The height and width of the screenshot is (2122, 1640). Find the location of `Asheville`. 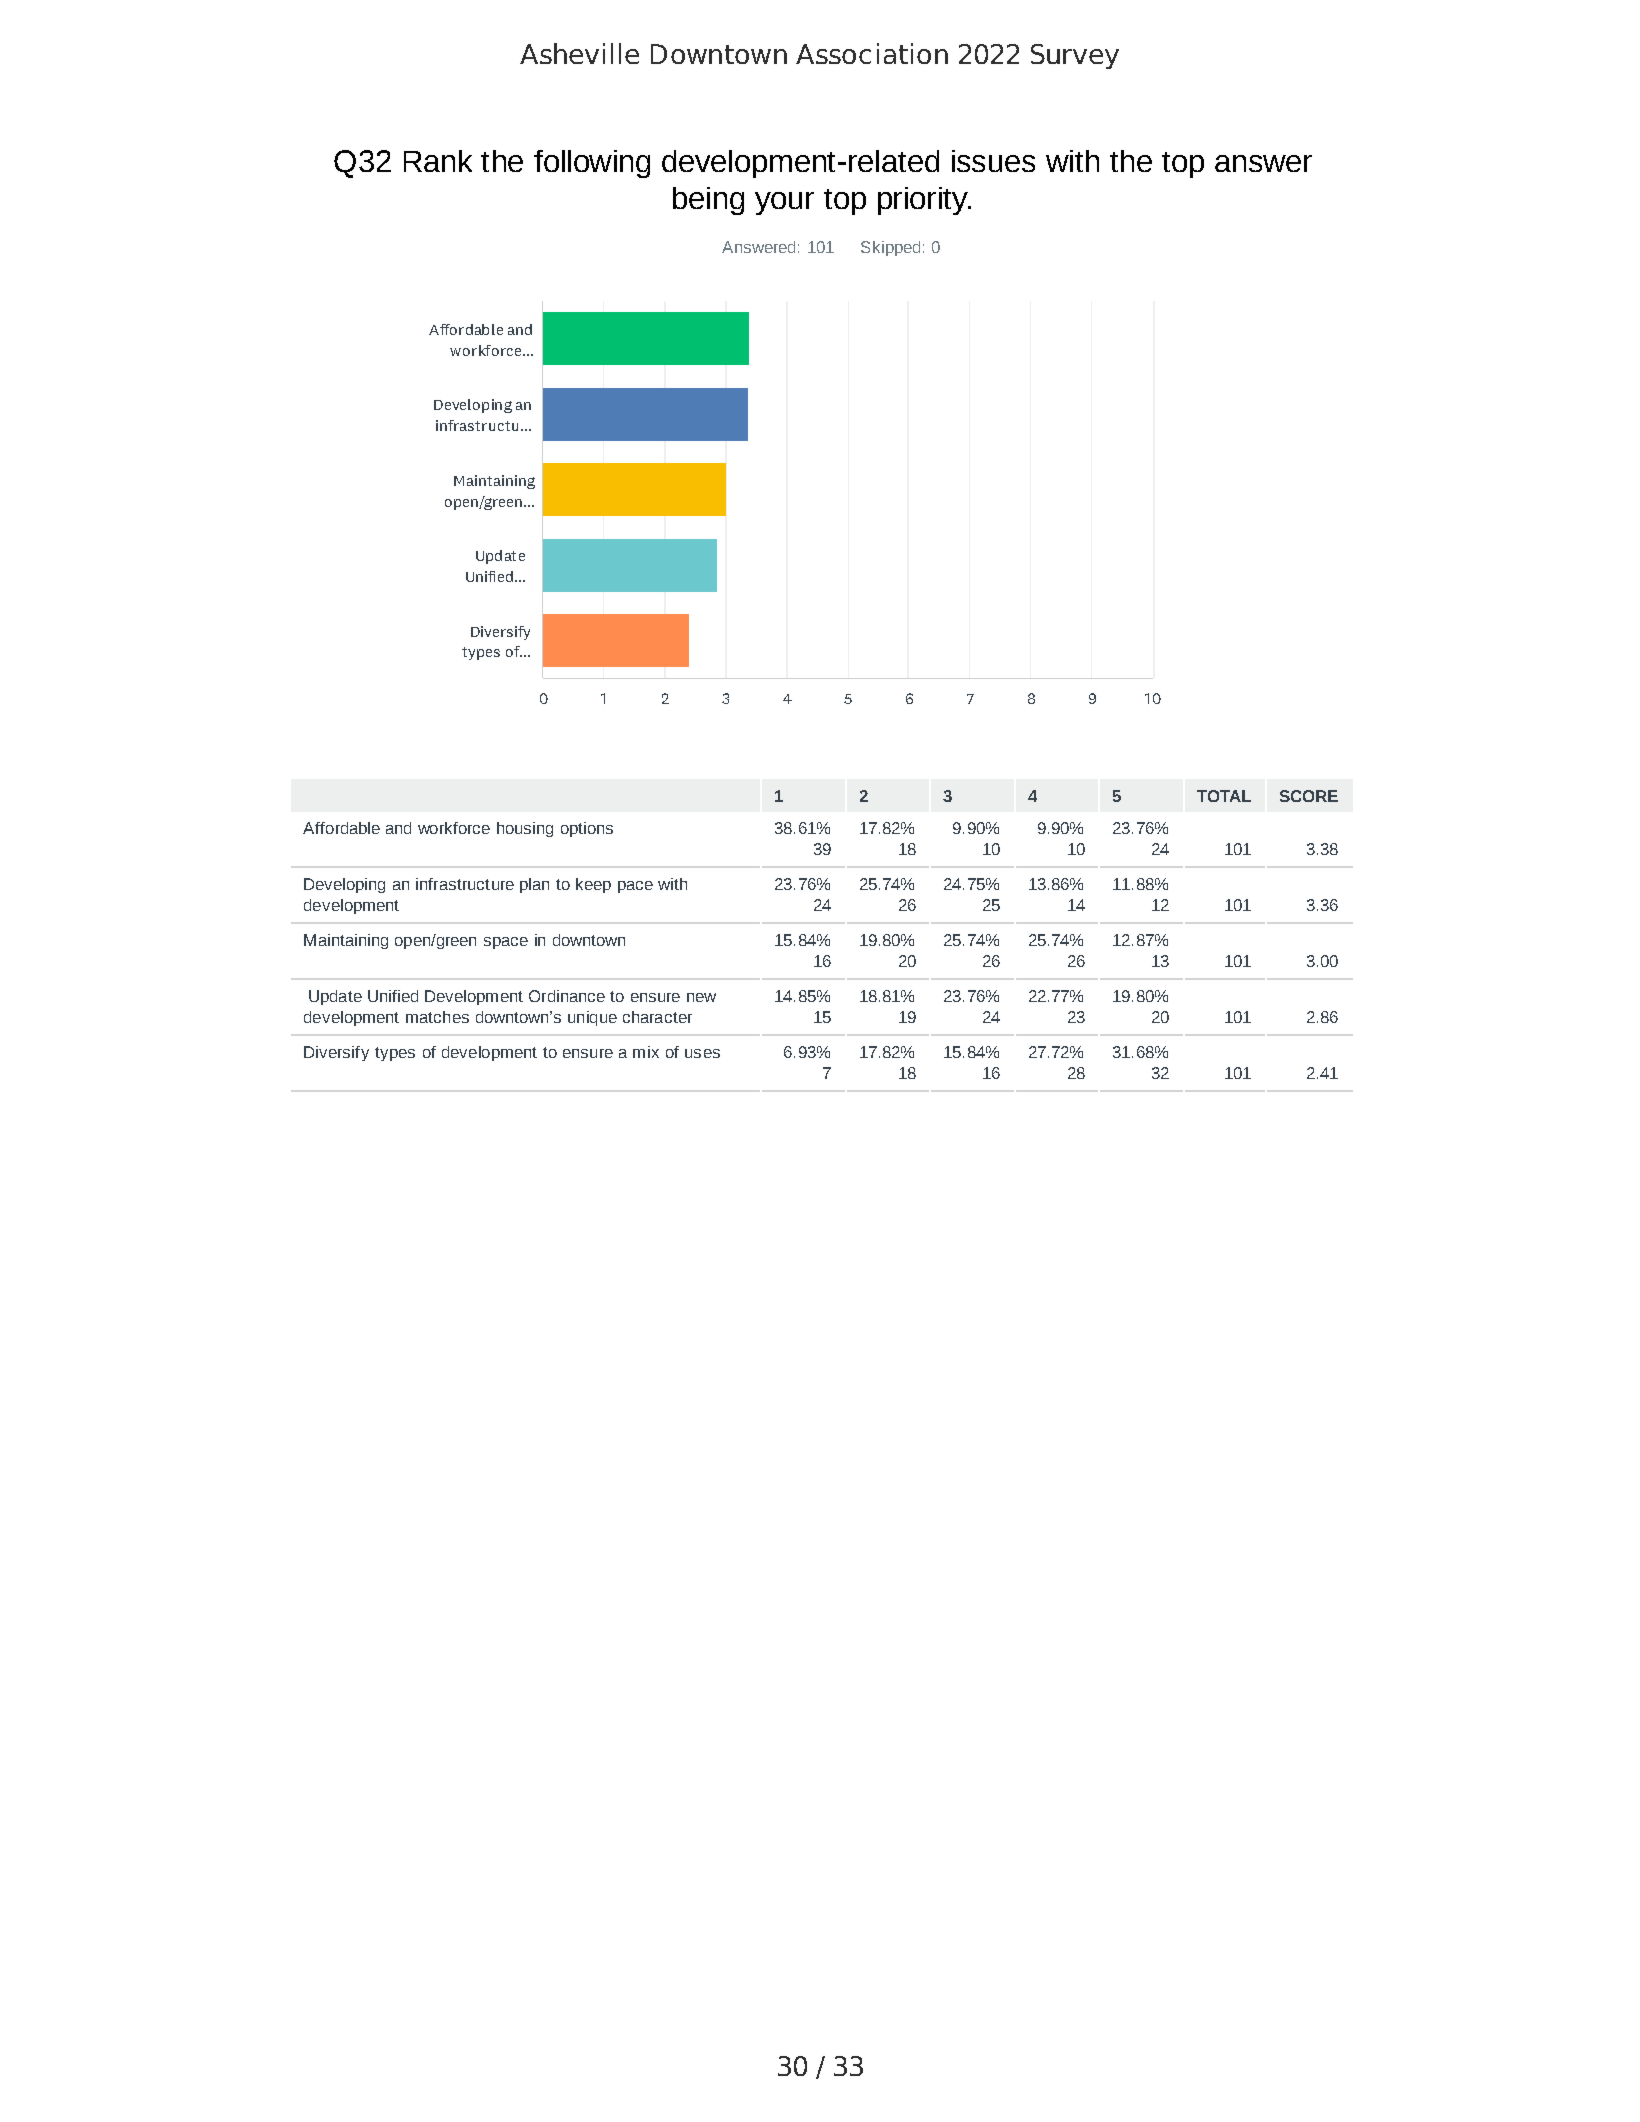

Asheville is located at coordinates (579, 53).
